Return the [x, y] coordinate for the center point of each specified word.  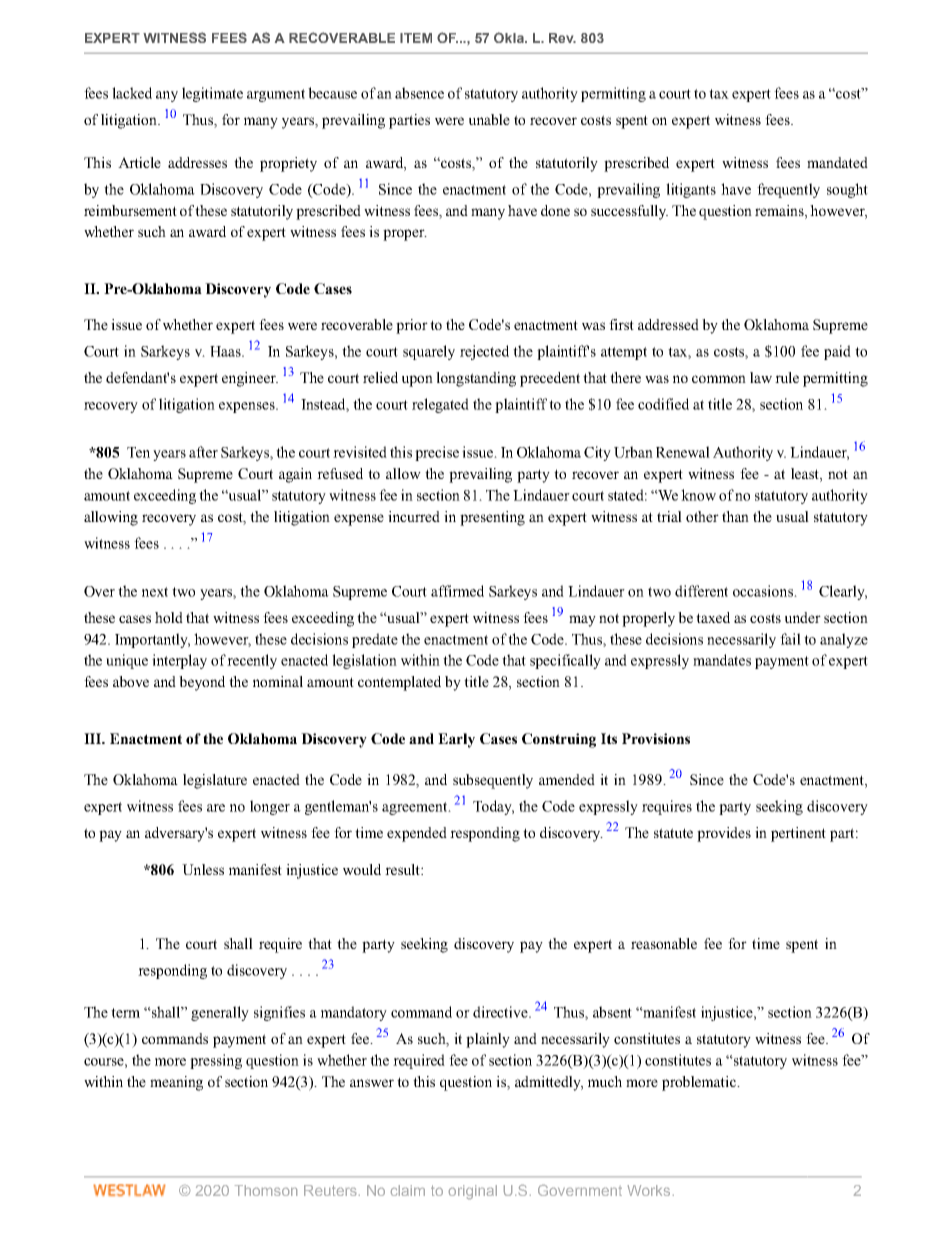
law [761, 377]
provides [724, 834]
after [203, 452]
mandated [837, 162]
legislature [215, 781]
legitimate [212, 94]
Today [493, 807]
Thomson [266, 1190]
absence [419, 93]
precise [437, 453]
